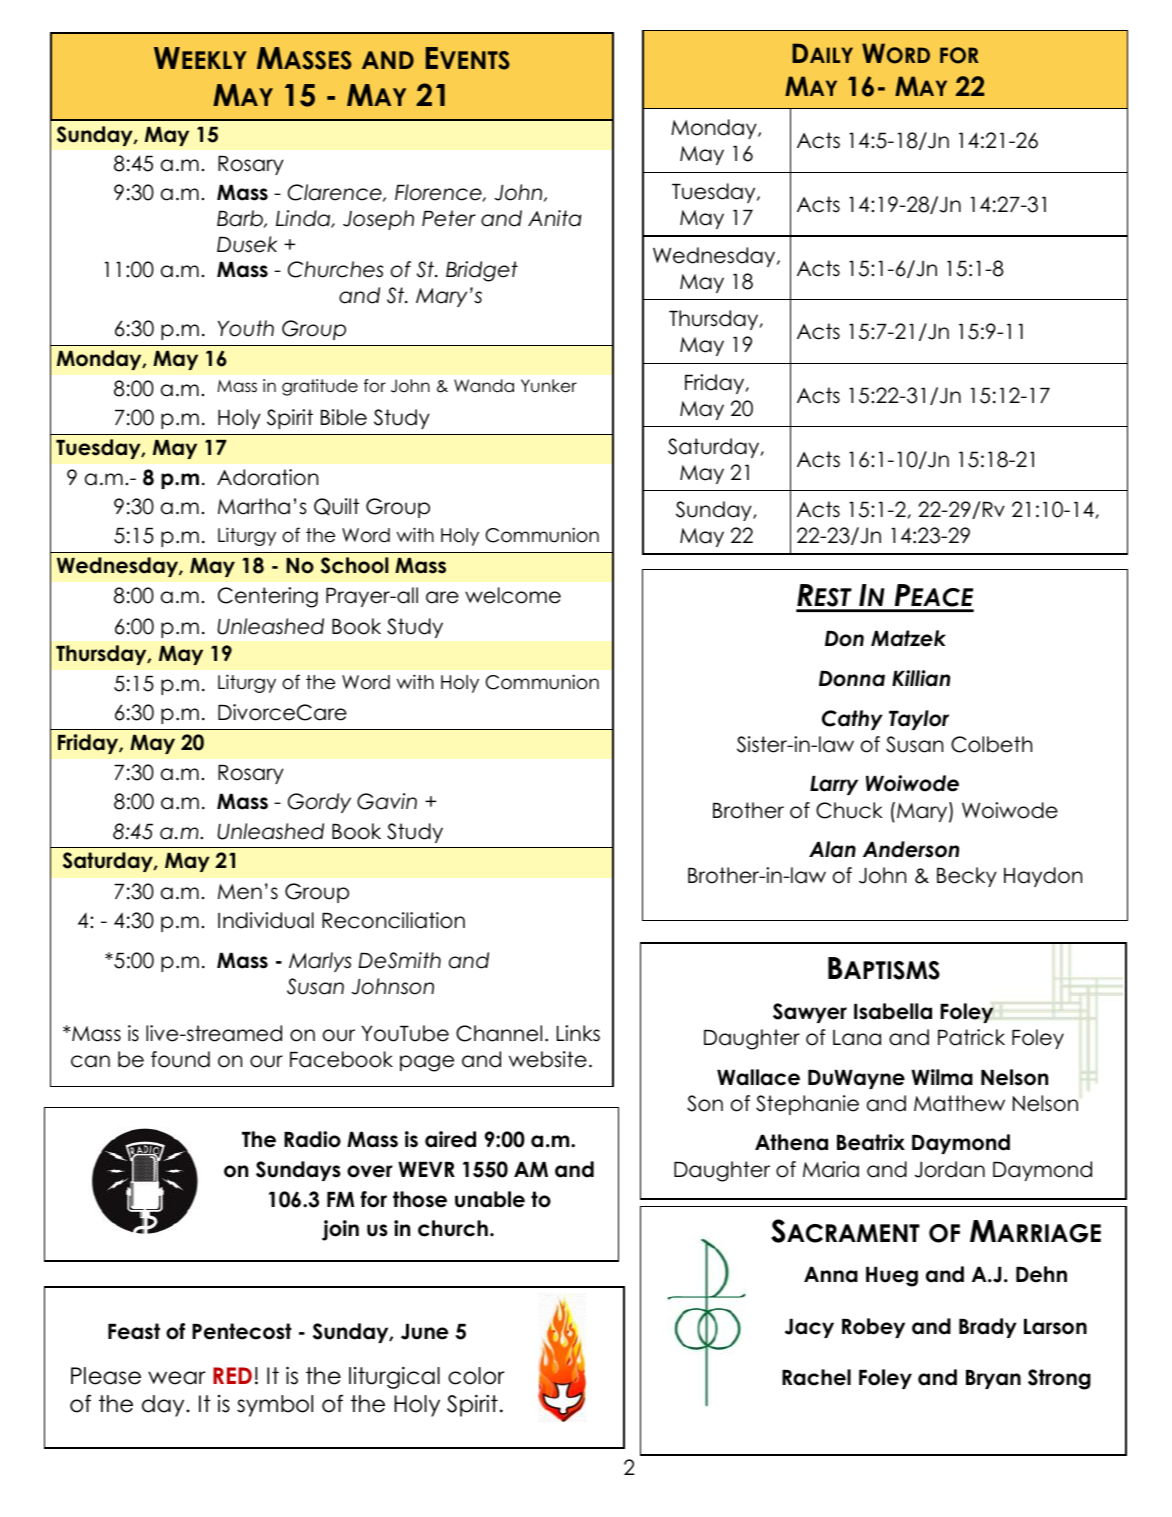 Image resolution: width=1172 pixels, height=1517 pixels. Describe the element at coordinates (177, 1378) in the screenshot. I see `wear` at that location.
